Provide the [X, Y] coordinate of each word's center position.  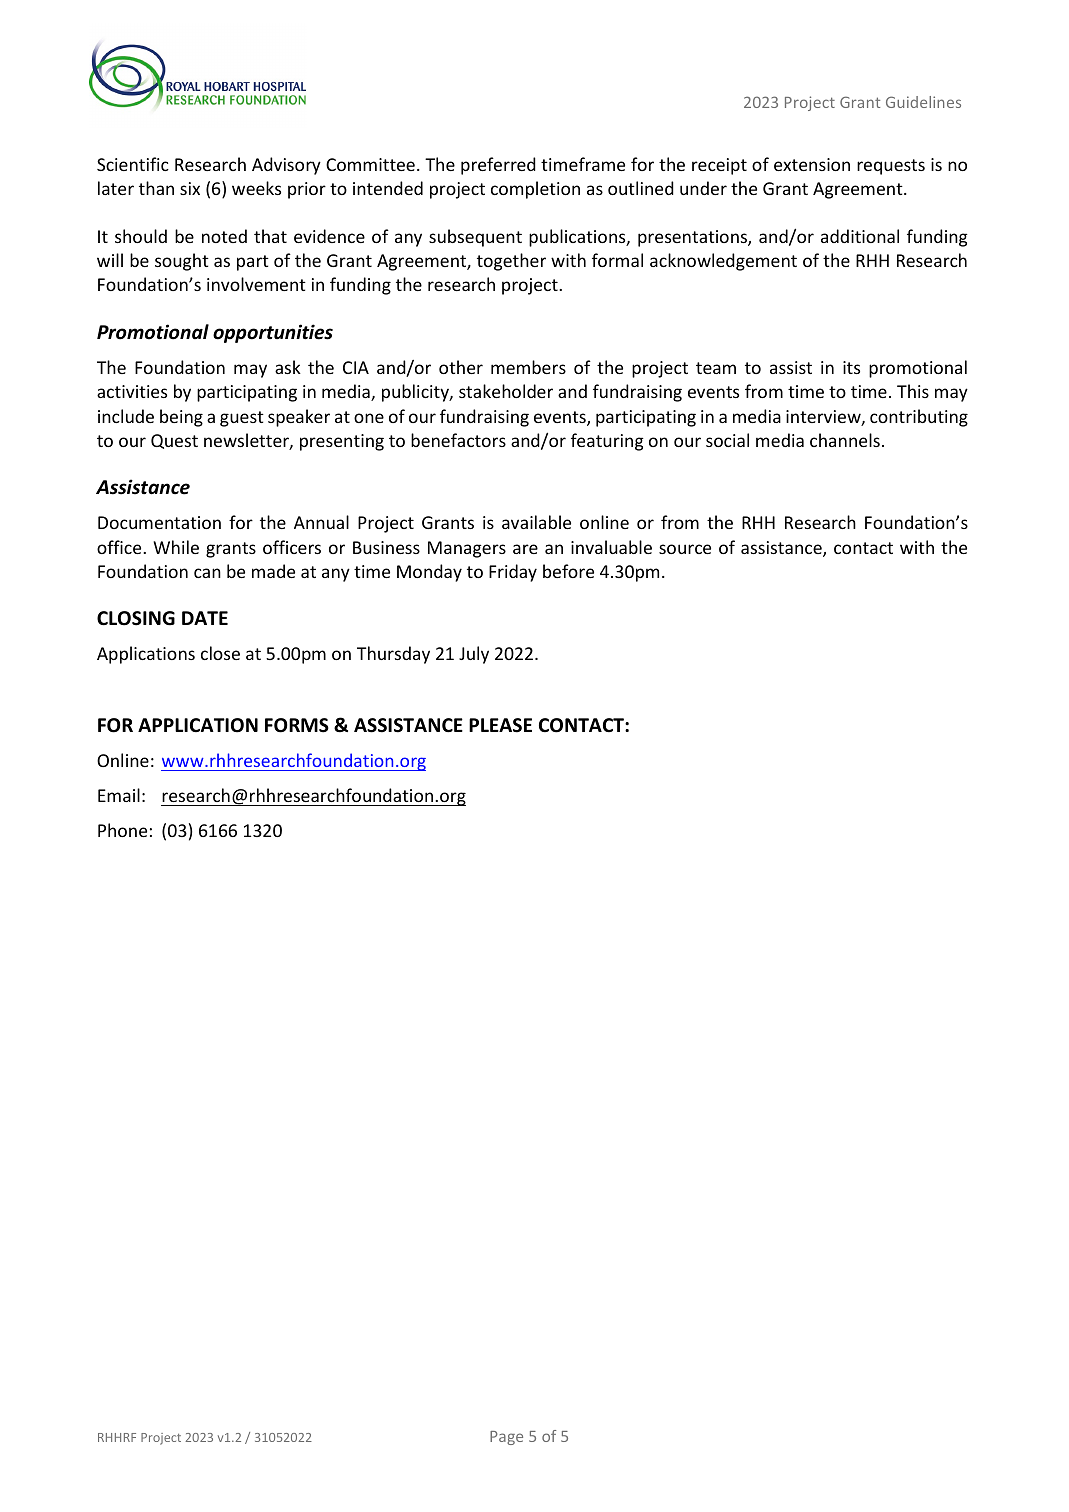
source [685, 549]
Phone [122, 830]
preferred [498, 166]
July [474, 655]
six [190, 188]
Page [506, 1438]
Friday [513, 573]
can [207, 573]
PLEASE [500, 725]
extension [812, 164]
